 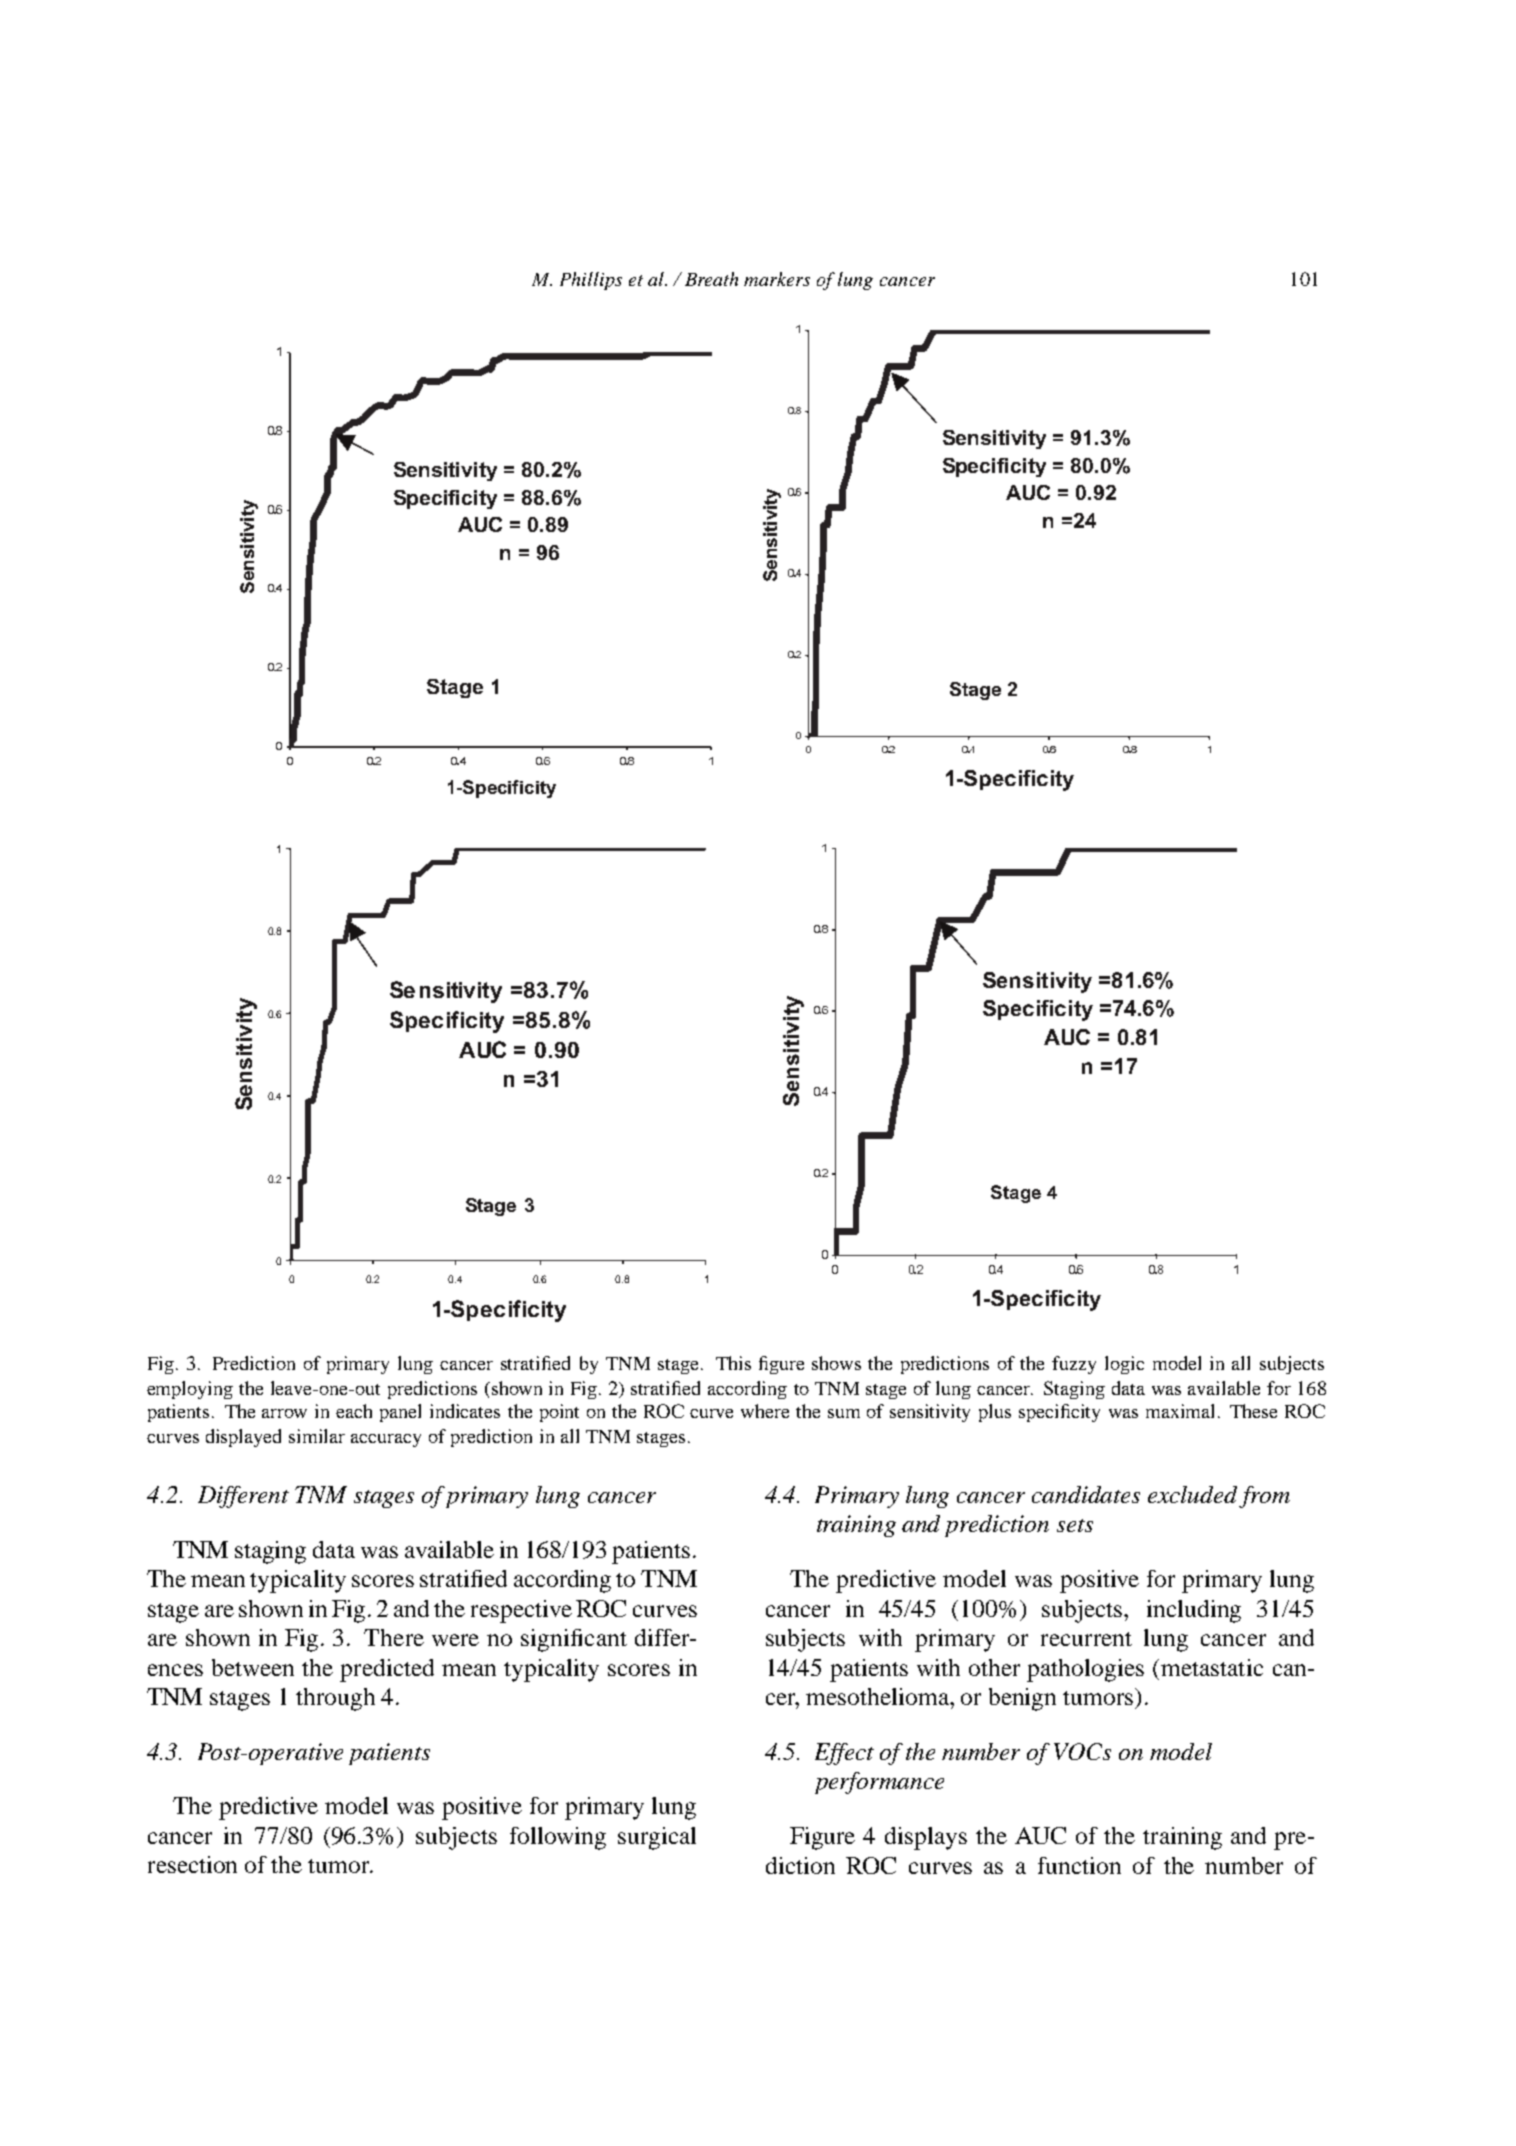 I want to click on markers, so click(x=777, y=279).
